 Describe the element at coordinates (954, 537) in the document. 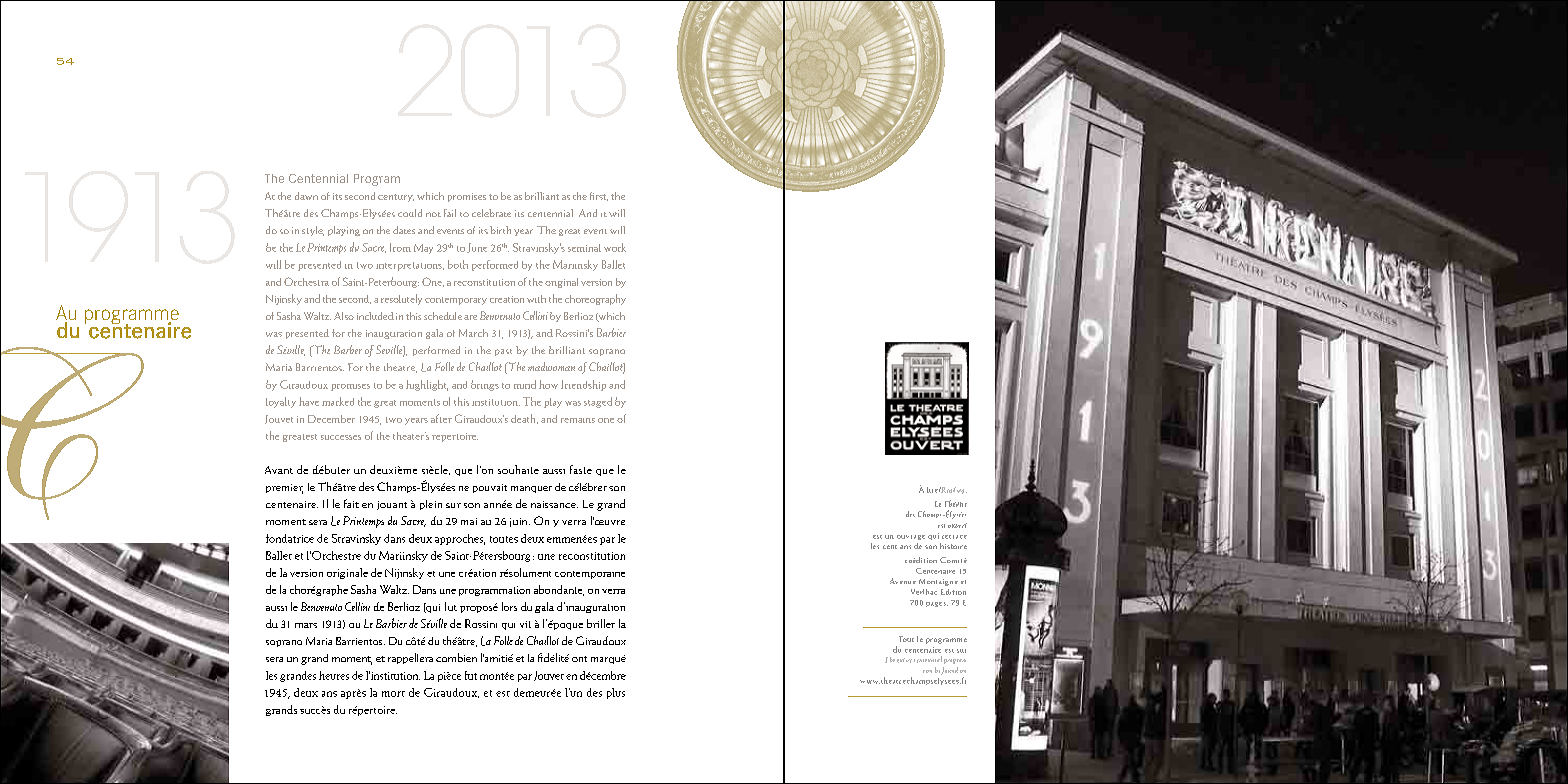

I see `retrace` at that location.
